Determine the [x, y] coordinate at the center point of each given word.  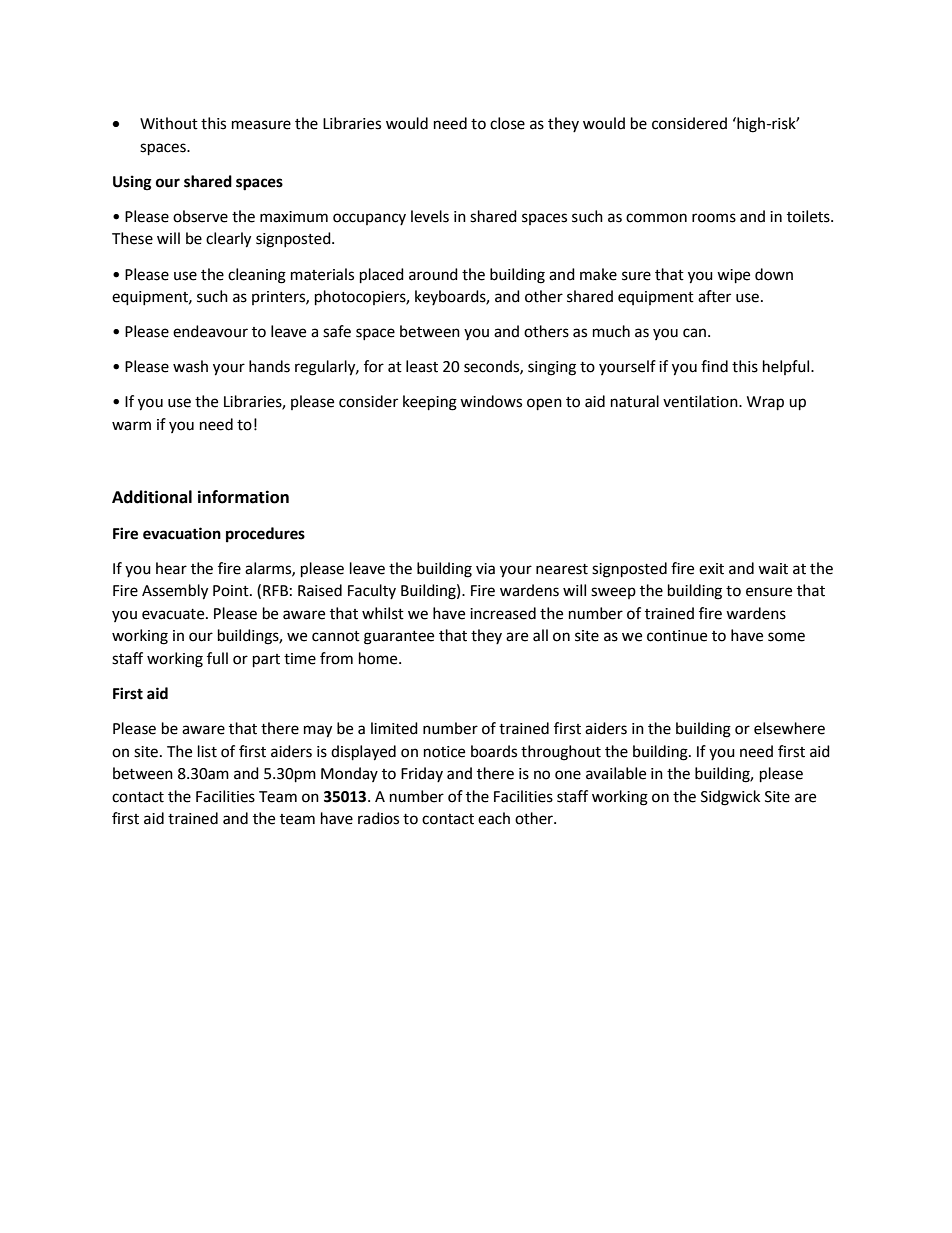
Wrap [765, 403]
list [207, 751]
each [494, 818]
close [507, 123]
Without [169, 123]
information [243, 497]
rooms [714, 218]
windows [491, 401]
